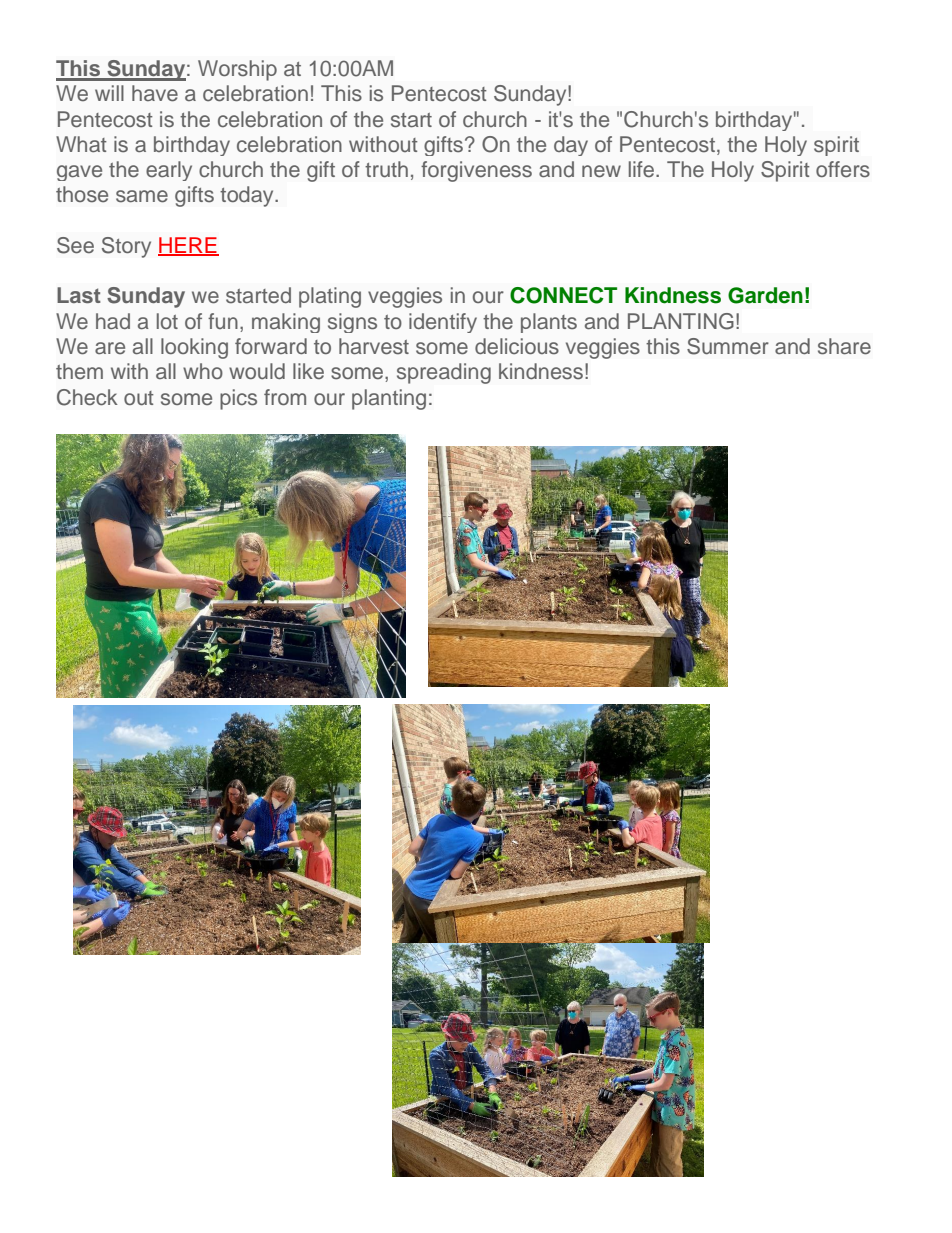 The height and width of the screenshot is (1233, 952). What do you see at coordinates (81, 144) in the screenshot?
I see `What` at bounding box center [81, 144].
